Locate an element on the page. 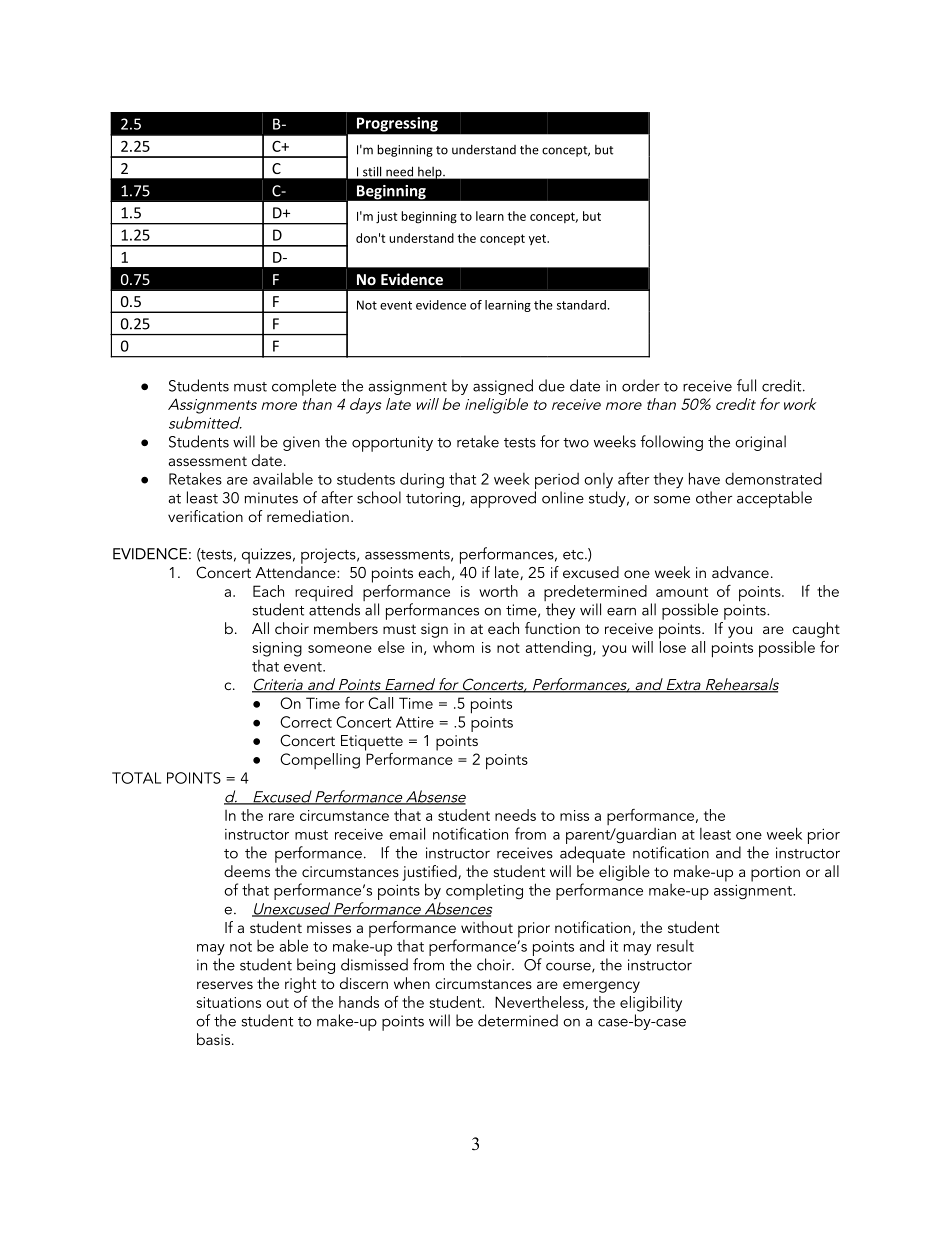  lose is located at coordinates (672, 645).
